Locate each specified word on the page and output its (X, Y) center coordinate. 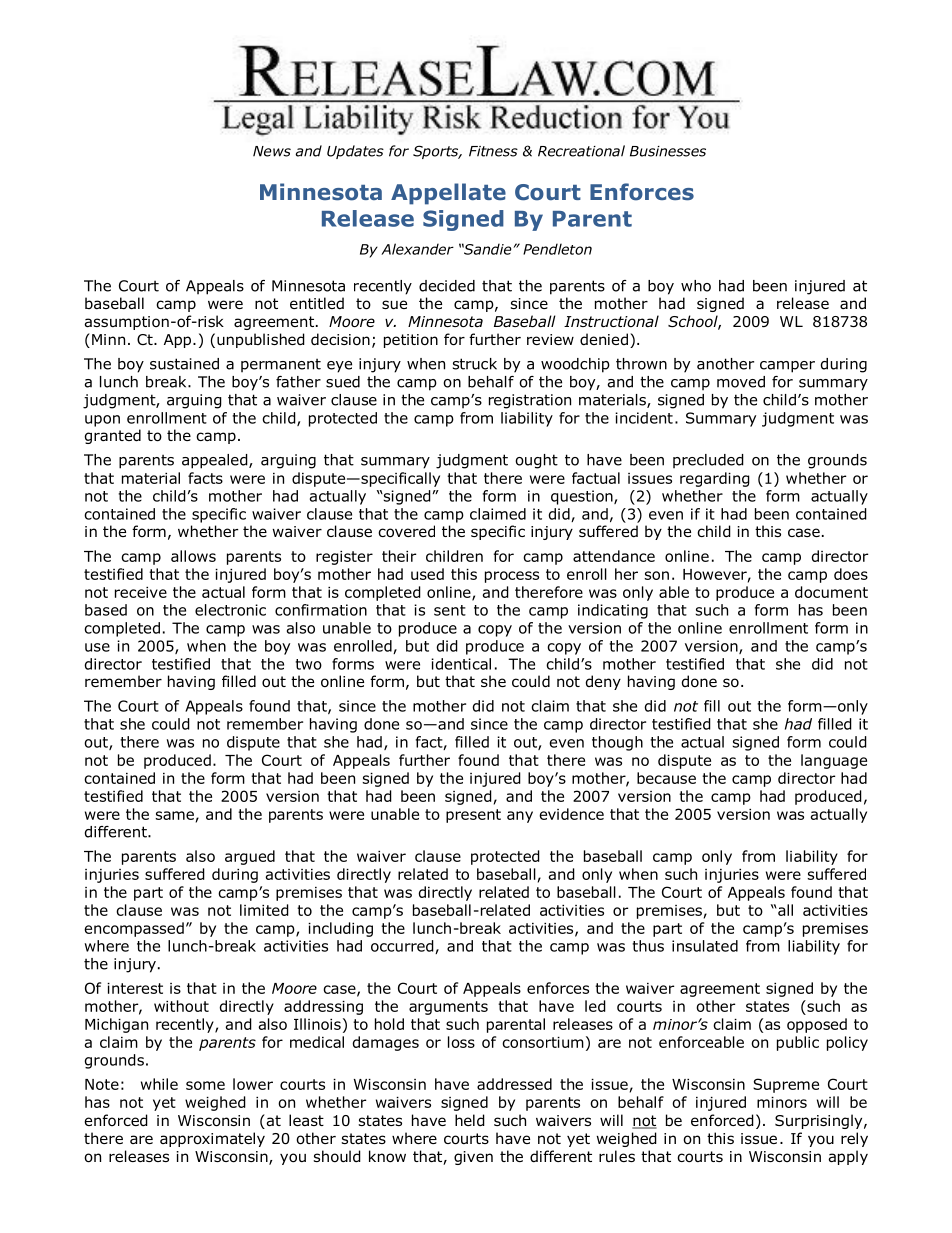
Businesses (668, 151)
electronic (230, 610)
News (272, 151)
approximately (212, 1139)
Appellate (448, 194)
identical (461, 664)
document (831, 592)
